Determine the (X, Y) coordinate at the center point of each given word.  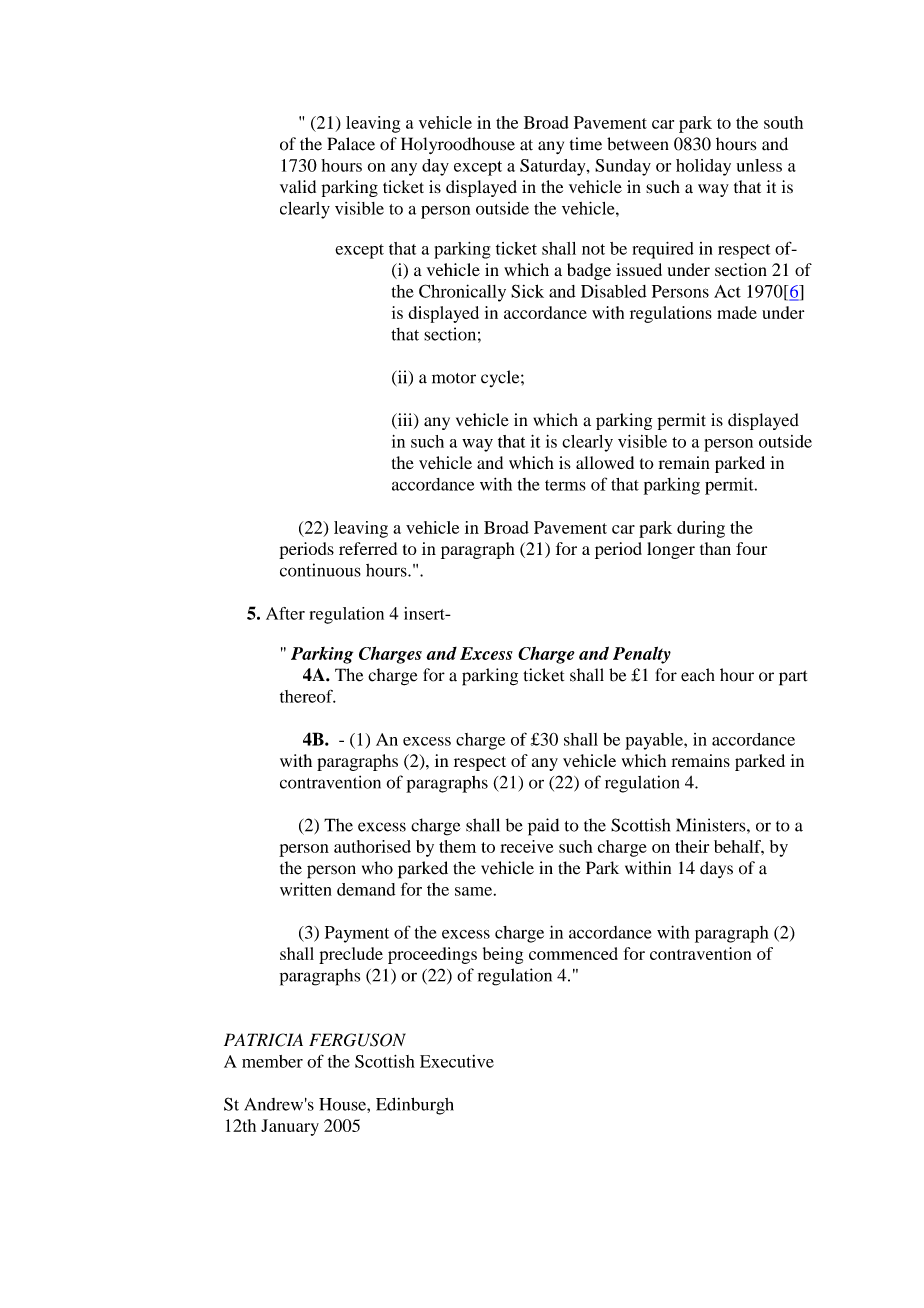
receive (526, 846)
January (290, 1127)
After (285, 613)
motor (454, 378)
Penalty (642, 655)
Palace (351, 144)
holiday (703, 167)
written (306, 889)
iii (405, 420)
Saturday (554, 167)
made (737, 312)
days (716, 869)
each (698, 675)
